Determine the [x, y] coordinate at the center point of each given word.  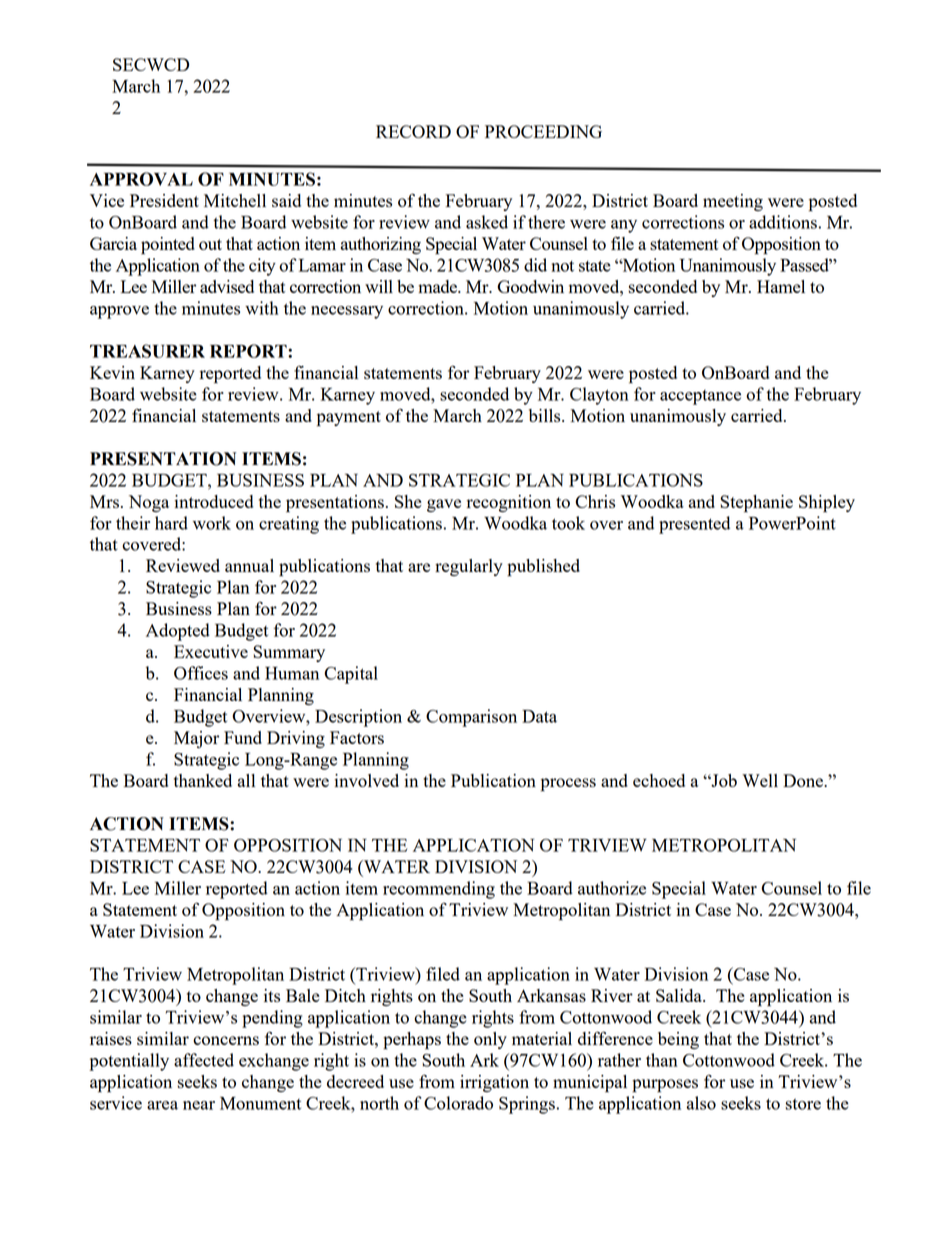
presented [694, 525]
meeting [733, 202]
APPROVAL [141, 179]
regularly [469, 567]
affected [204, 1060]
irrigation [494, 1083]
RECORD [413, 131]
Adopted [178, 632]
